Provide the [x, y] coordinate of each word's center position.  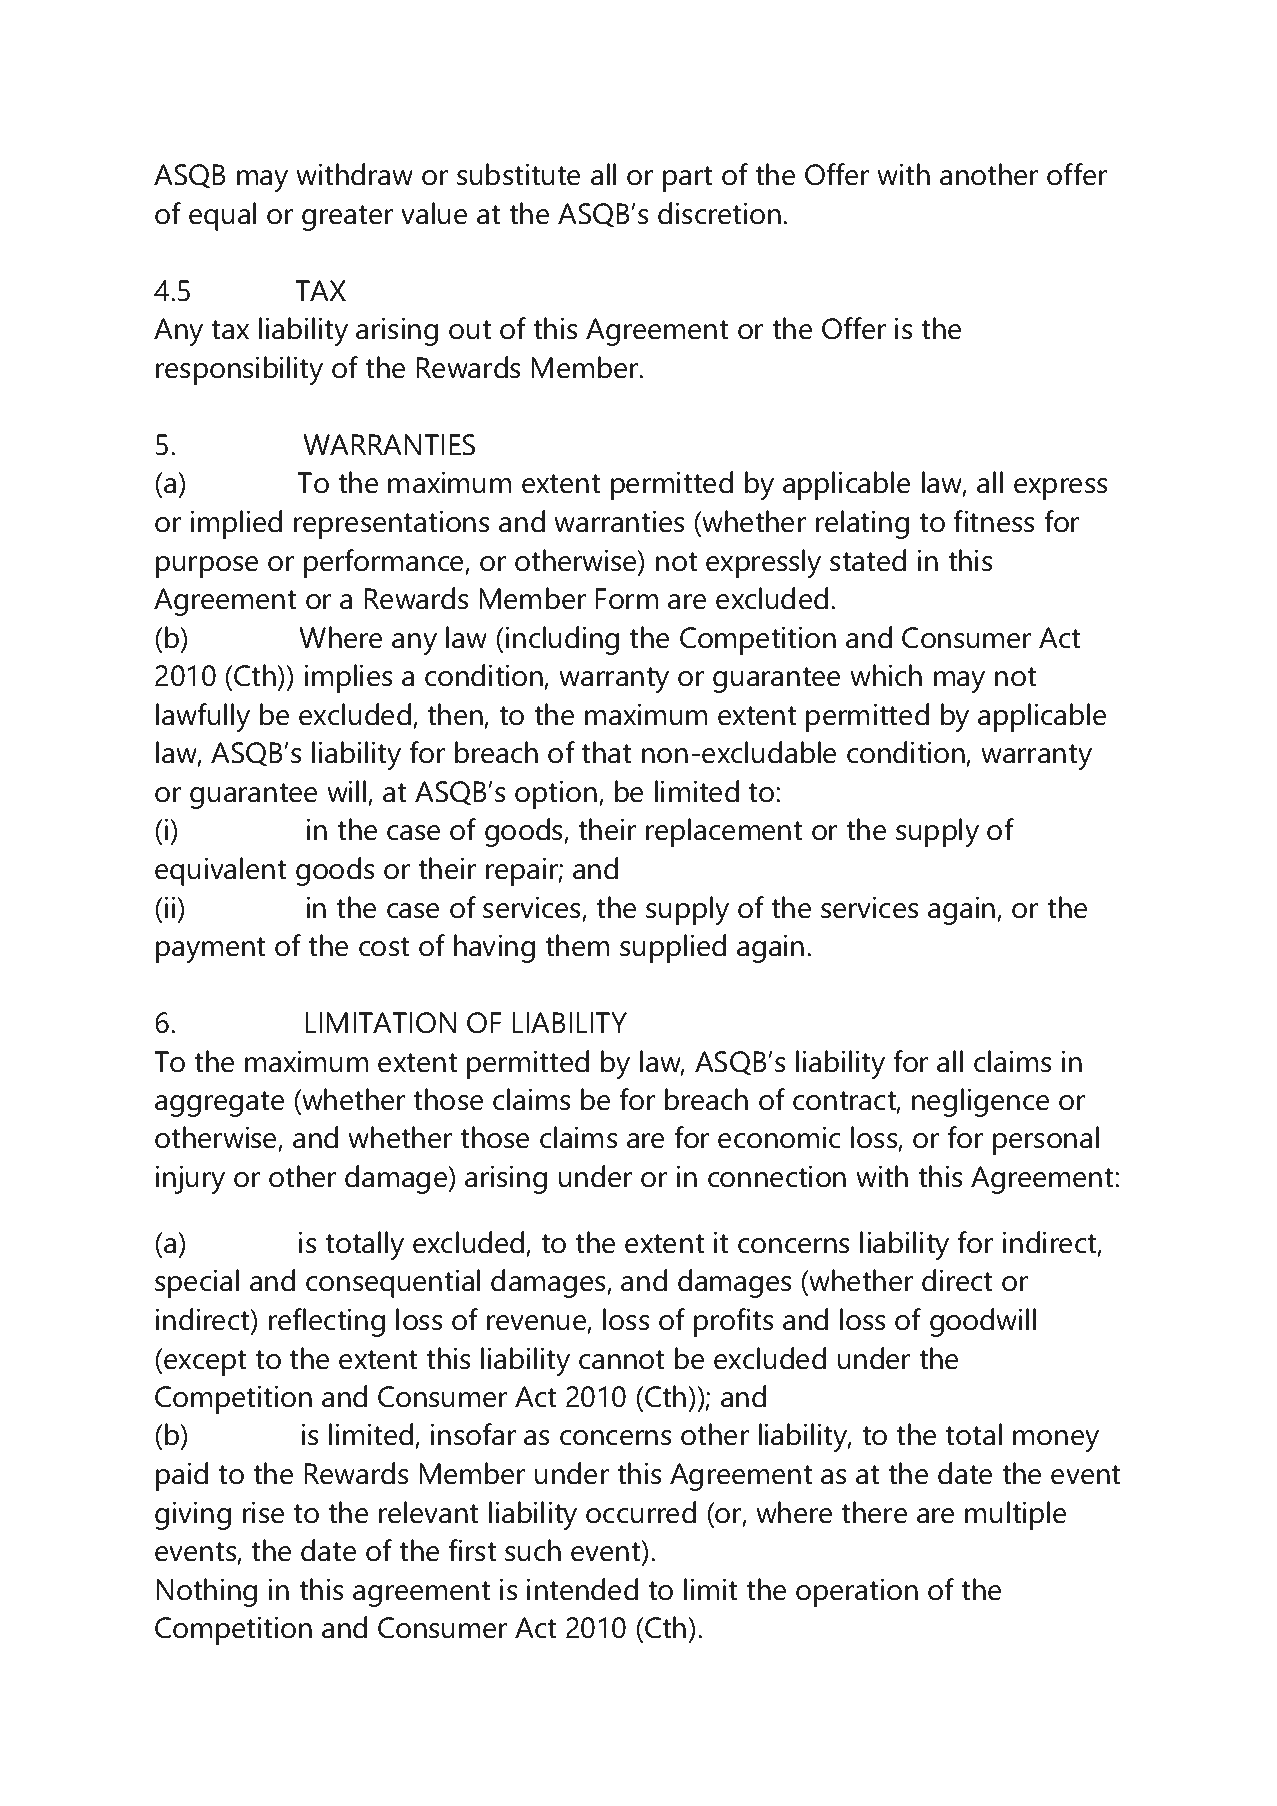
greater [347, 218]
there [874, 1512]
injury [190, 1179]
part [687, 179]
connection [777, 1176]
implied [236, 524]
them [577, 945]
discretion [719, 213]
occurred [641, 1512]
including [562, 640]
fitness [993, 521]
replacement [724, 832]
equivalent [220, 871]
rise [263, 1512]
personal [1046, 1140]
